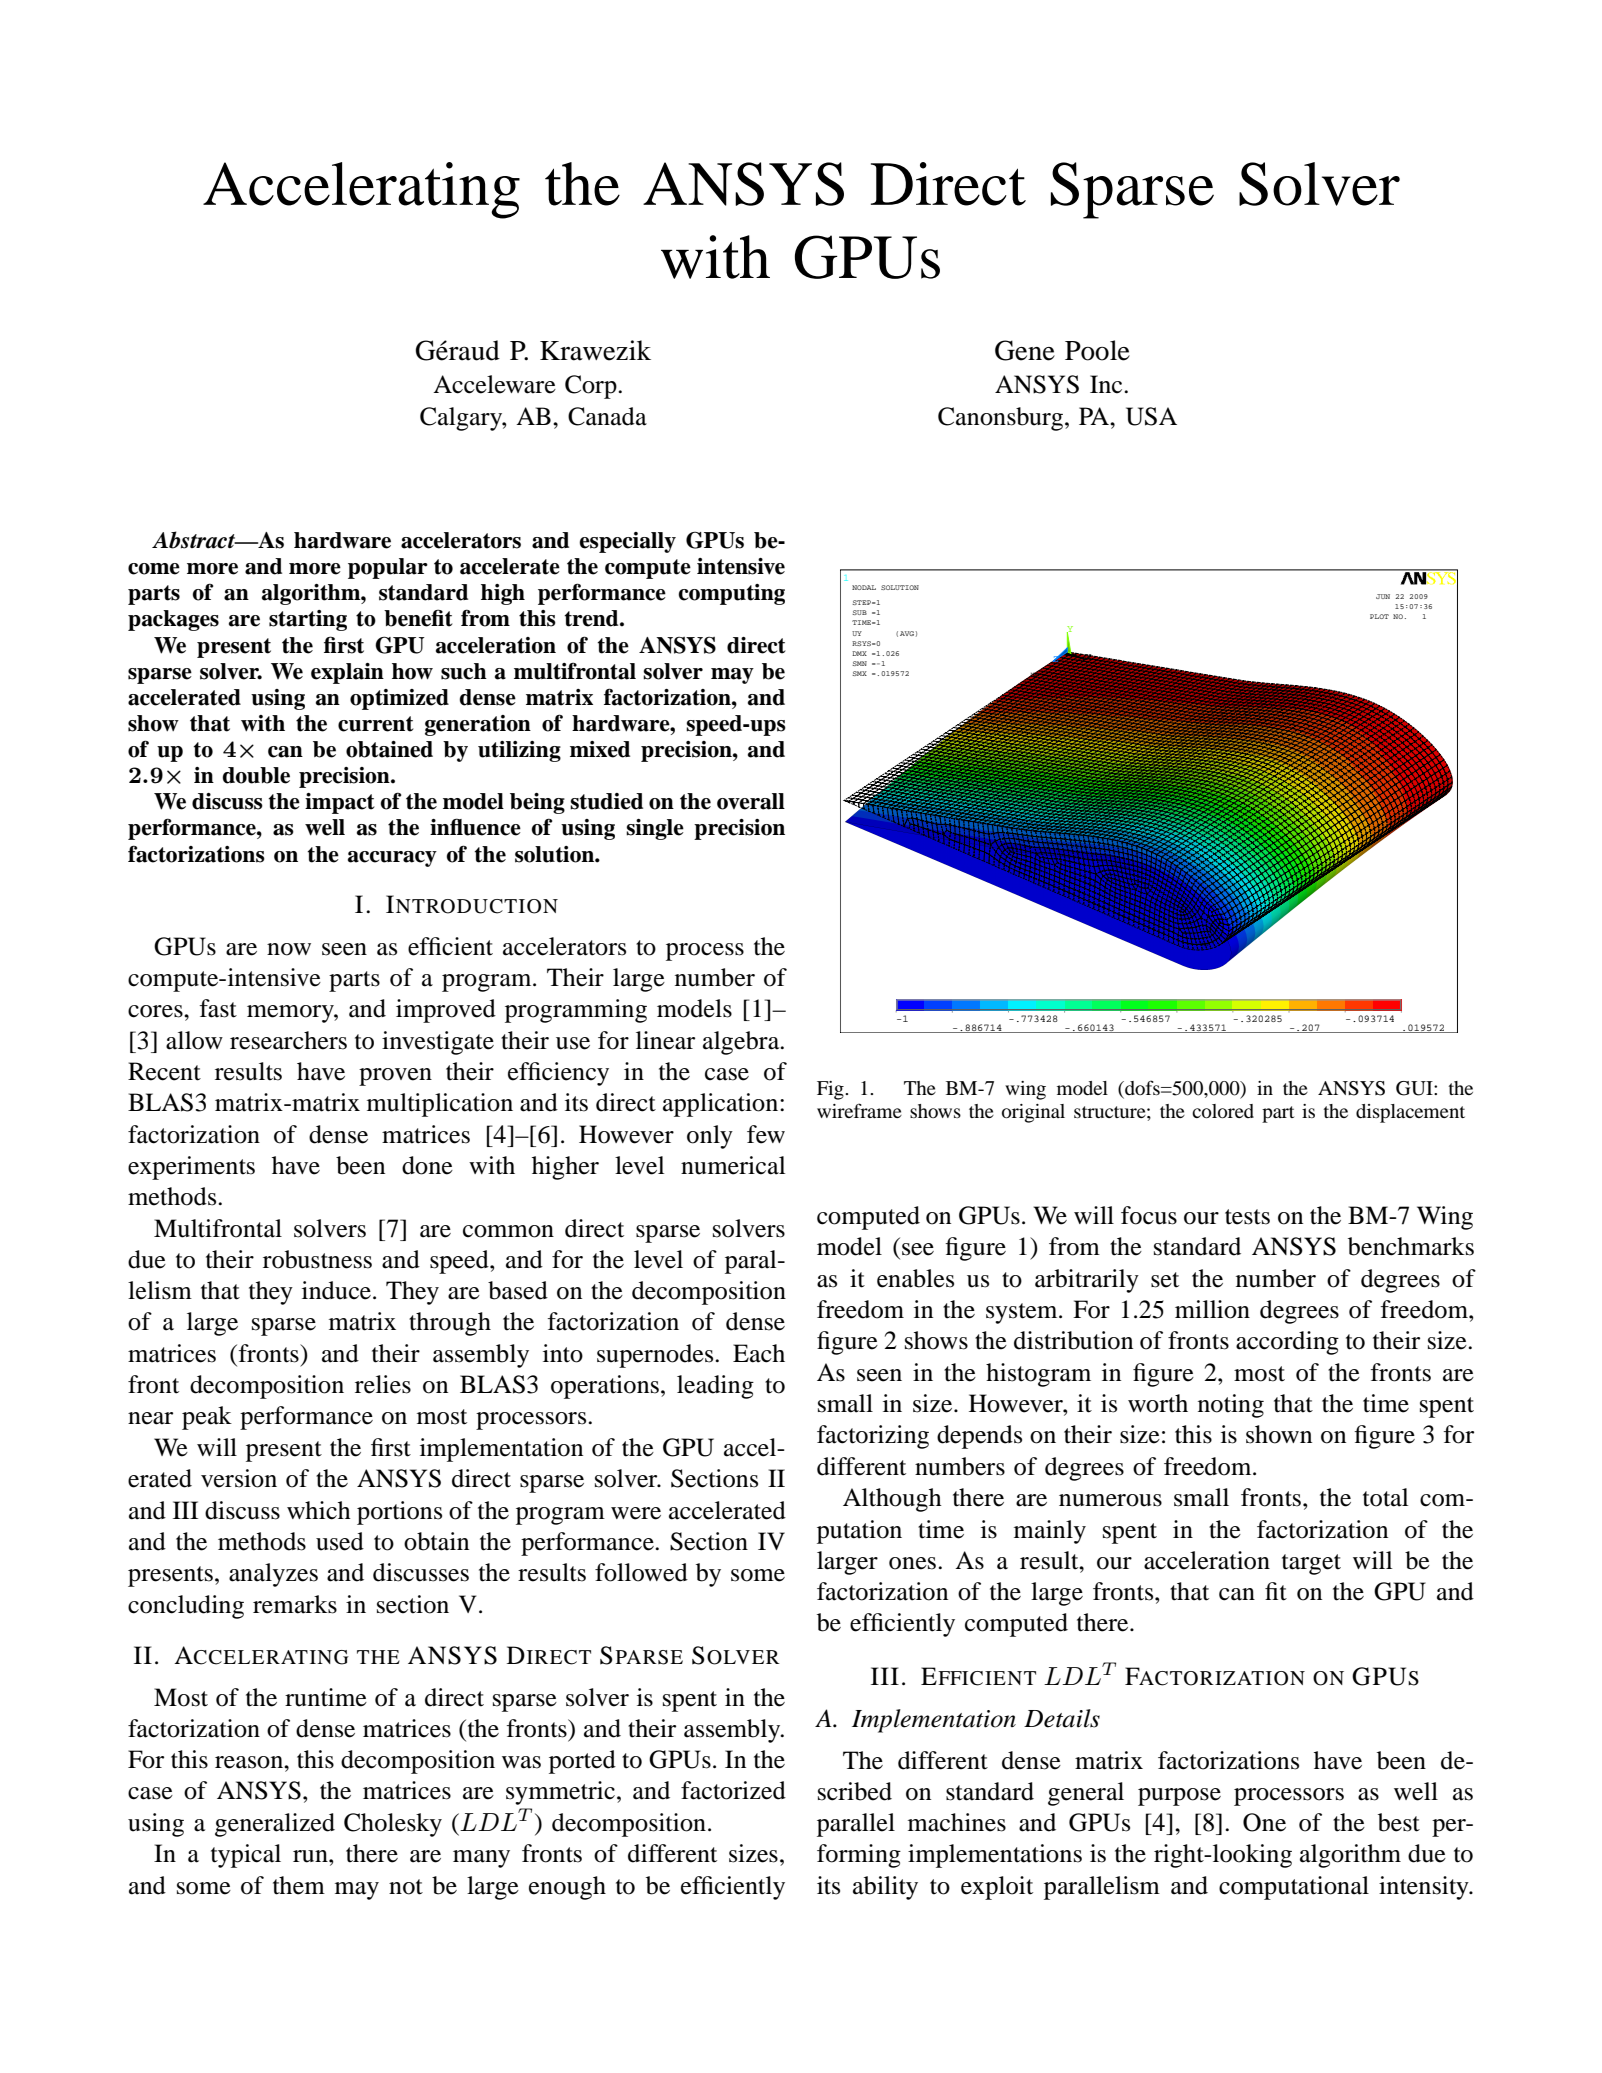 The height and width of the document is (2073, 1602). What do you see at coordinates (733, 1790) in the document?
I see `factorized` at bounding box center [733, 1790].
